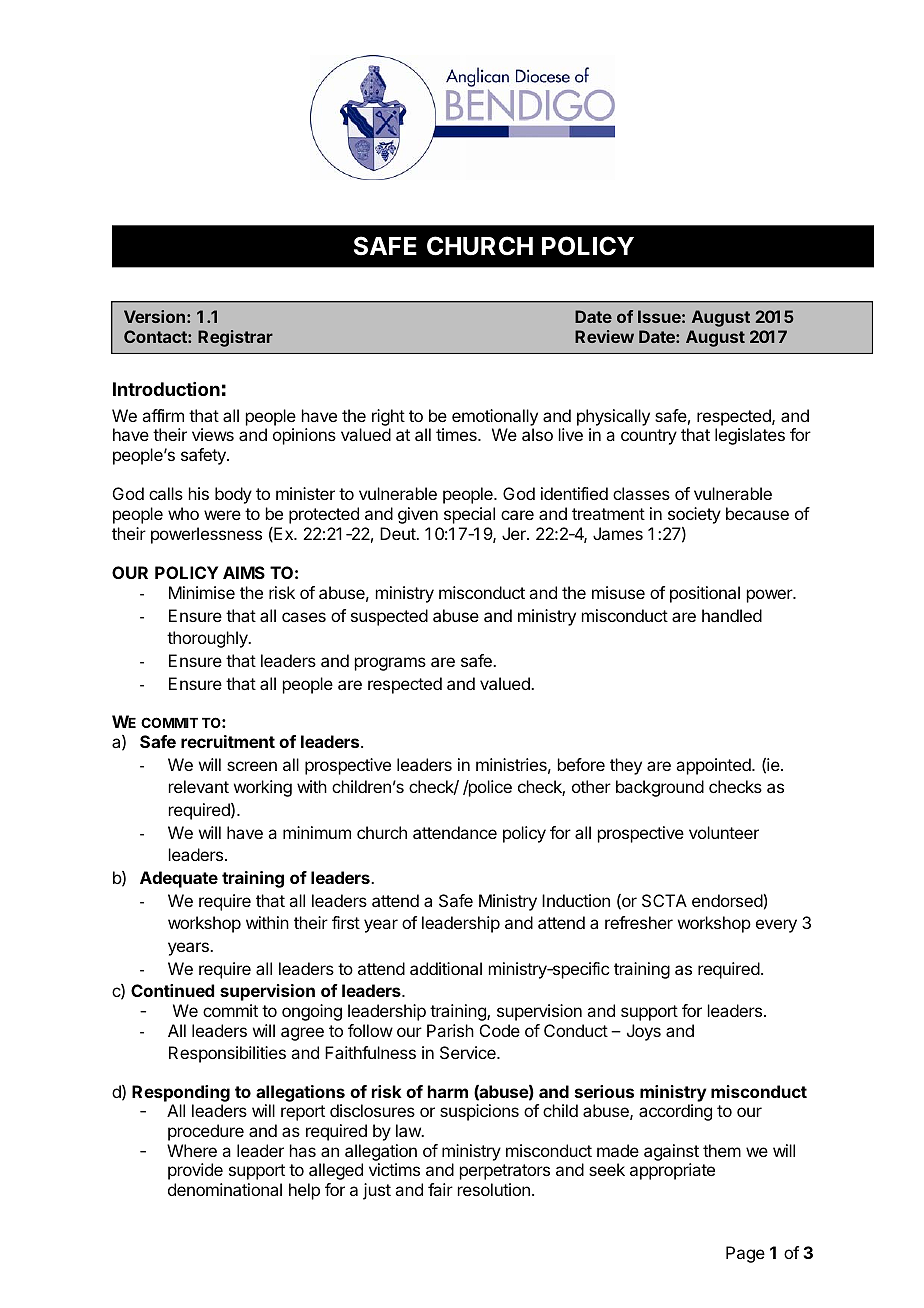  What do you see at coordinates (745, 1254) in the screenshot?
I see `Page` at bounding box center [745, 1254].
